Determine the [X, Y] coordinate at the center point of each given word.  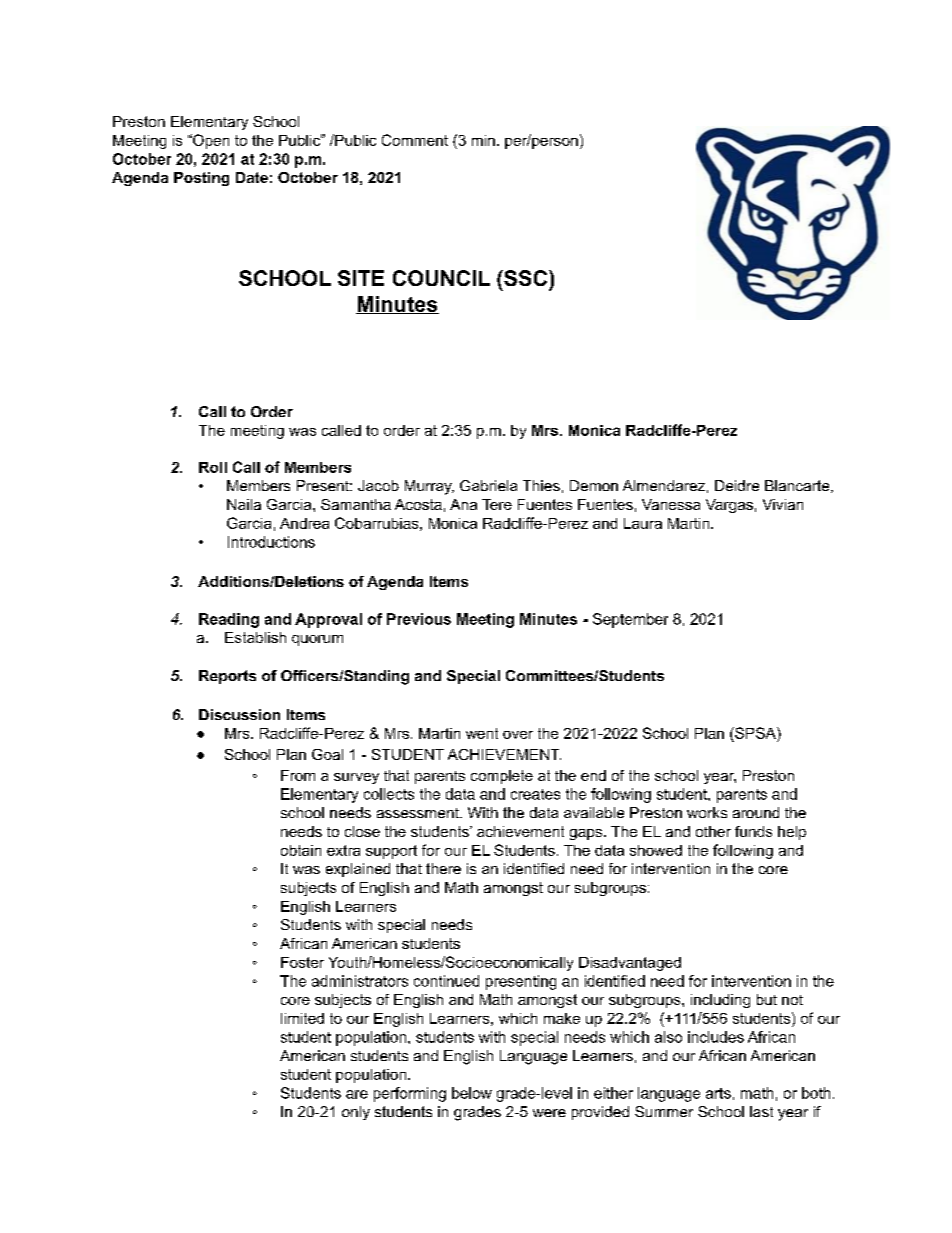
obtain [301, 850]
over [518, 735]
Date [252, 177]
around [756, 812]
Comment [415, 140]
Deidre [737, 485]
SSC [526, 278]
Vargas [729, 506]
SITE [361, 278]
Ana [463, 504]
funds [753, 831]
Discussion [239, 714]
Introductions [271, 542]
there [443, 868]
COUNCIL [441, 278]
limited [302, 1018]
